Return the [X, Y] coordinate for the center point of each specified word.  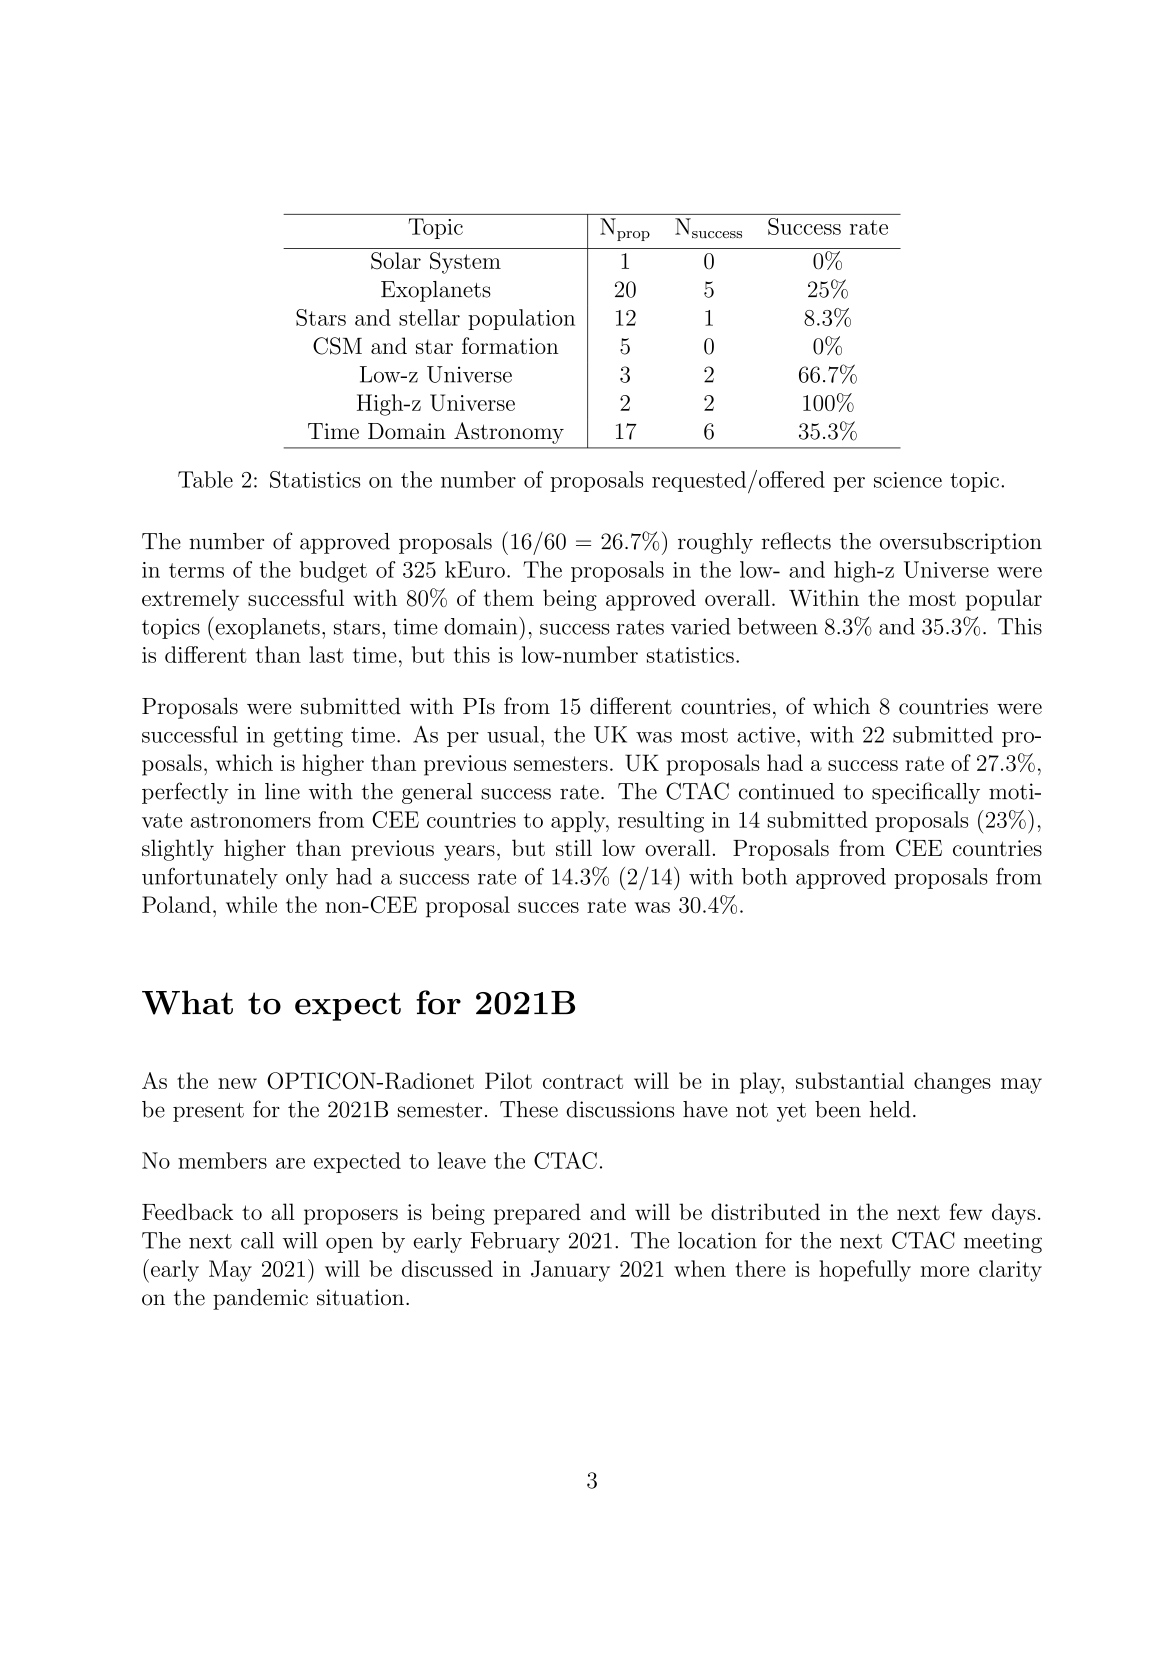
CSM [337, 346]
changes [952, 1083]
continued [787, 791]
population [521, 319]
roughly [715, 543]
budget [333, 572]
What [187, 1002]
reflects [796, 541]
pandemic [260, 1299]
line [282, 791]
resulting [661, 822]
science [908, 480]
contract [583, 1081]
